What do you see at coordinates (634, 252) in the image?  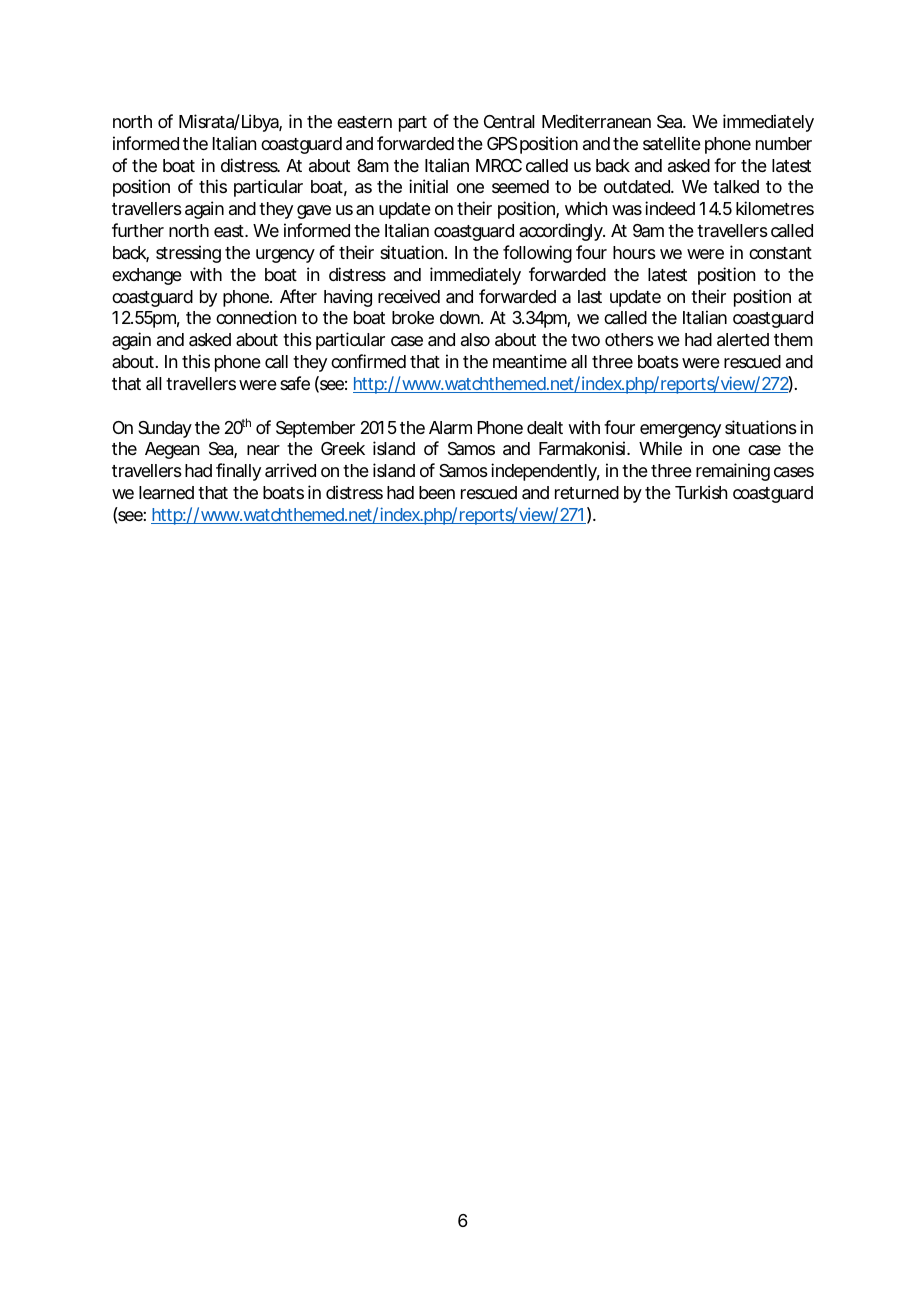 I see `hours` at bounding box center [634, 252].
